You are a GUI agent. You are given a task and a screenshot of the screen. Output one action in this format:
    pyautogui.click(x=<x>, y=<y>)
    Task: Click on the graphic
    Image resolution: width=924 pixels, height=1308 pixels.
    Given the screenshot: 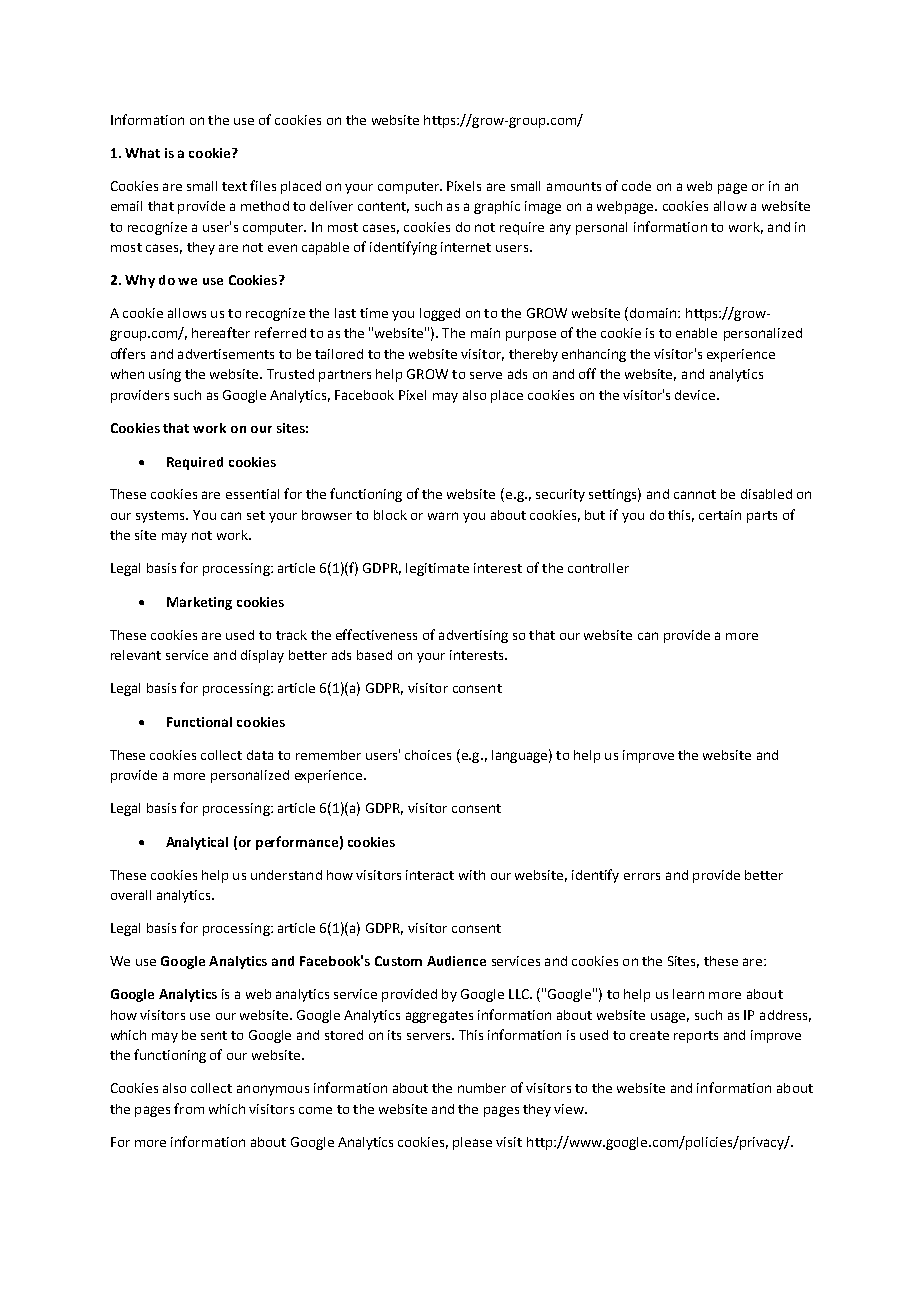 What is the action you would take?
    pyautogui.click(x=497, y=207)
